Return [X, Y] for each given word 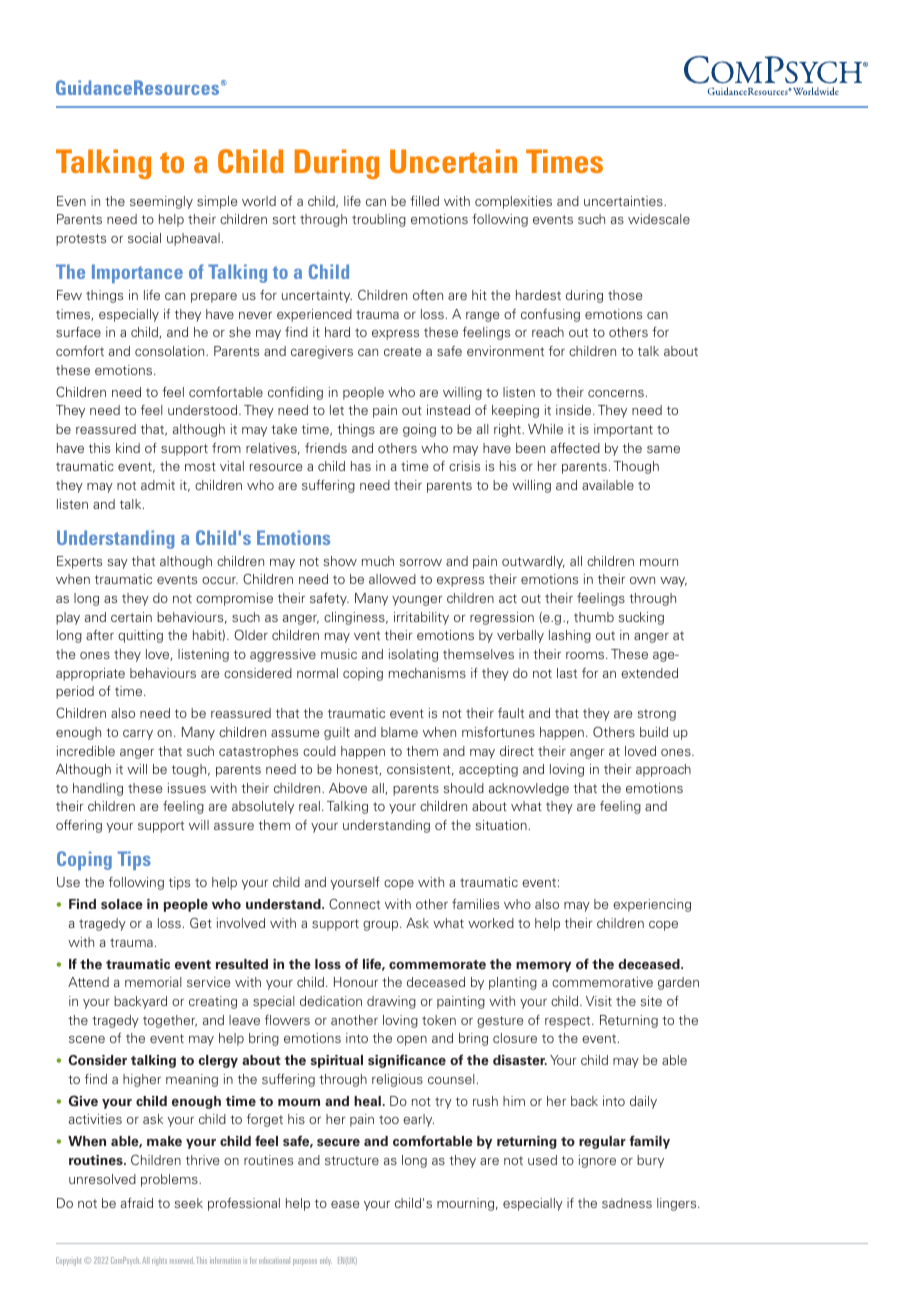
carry [138, 735]
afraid [137, 1203]
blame [399, 732]
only [326, 1262]
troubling [379, 220]
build [654, 732]
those [625, 295]
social [144, 238]
